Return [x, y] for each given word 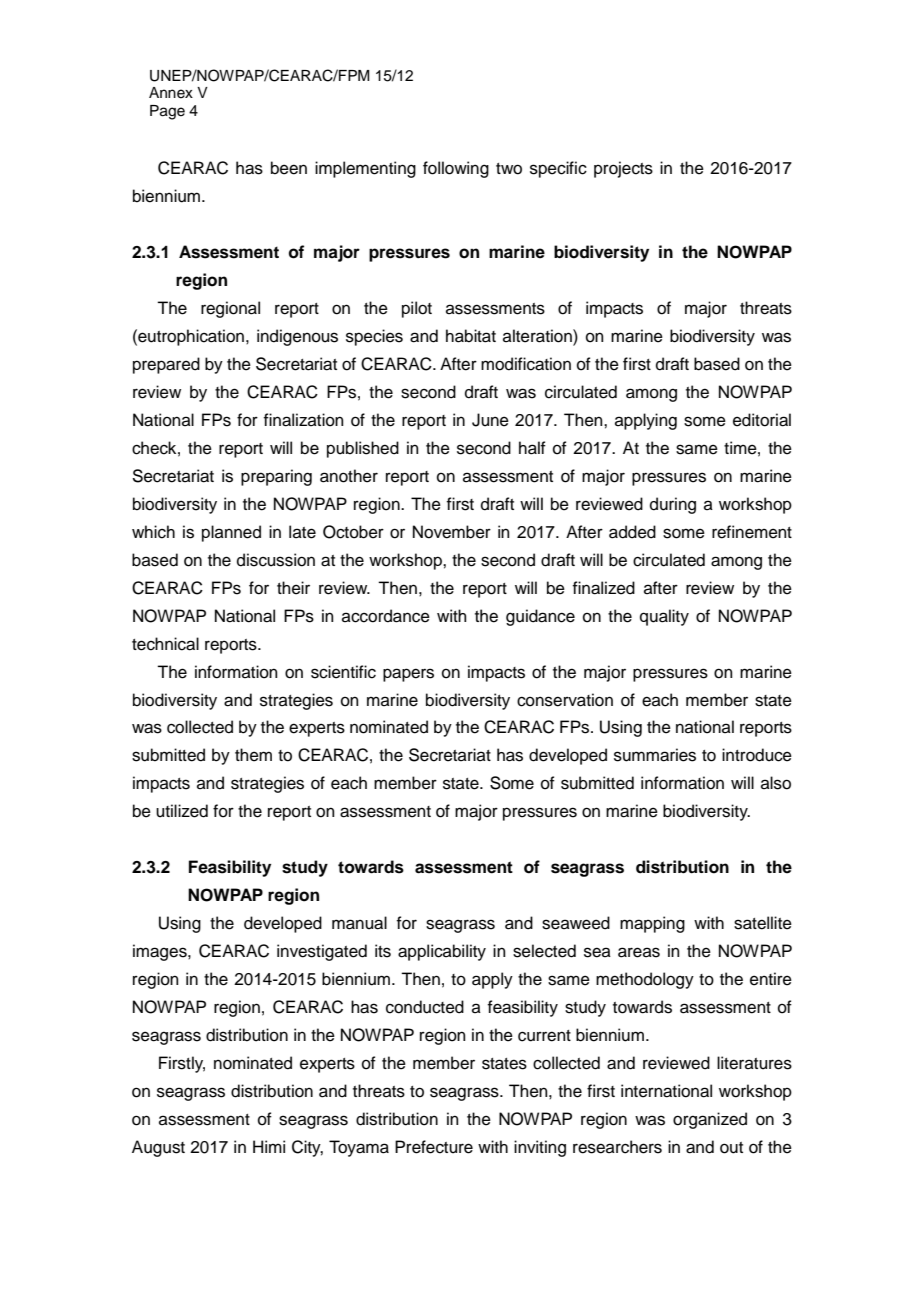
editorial [762, 420]
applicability [442, 952]
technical [165, 644]
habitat [471, 336]
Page [167, 112]
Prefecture [434, 1147]
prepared [166, 365]
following [456, 169]
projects [623, 169]
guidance [540, 617]
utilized [182, 811]
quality [664, 617]
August [158, 1148]
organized [710, 1120]
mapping [652, 924]
